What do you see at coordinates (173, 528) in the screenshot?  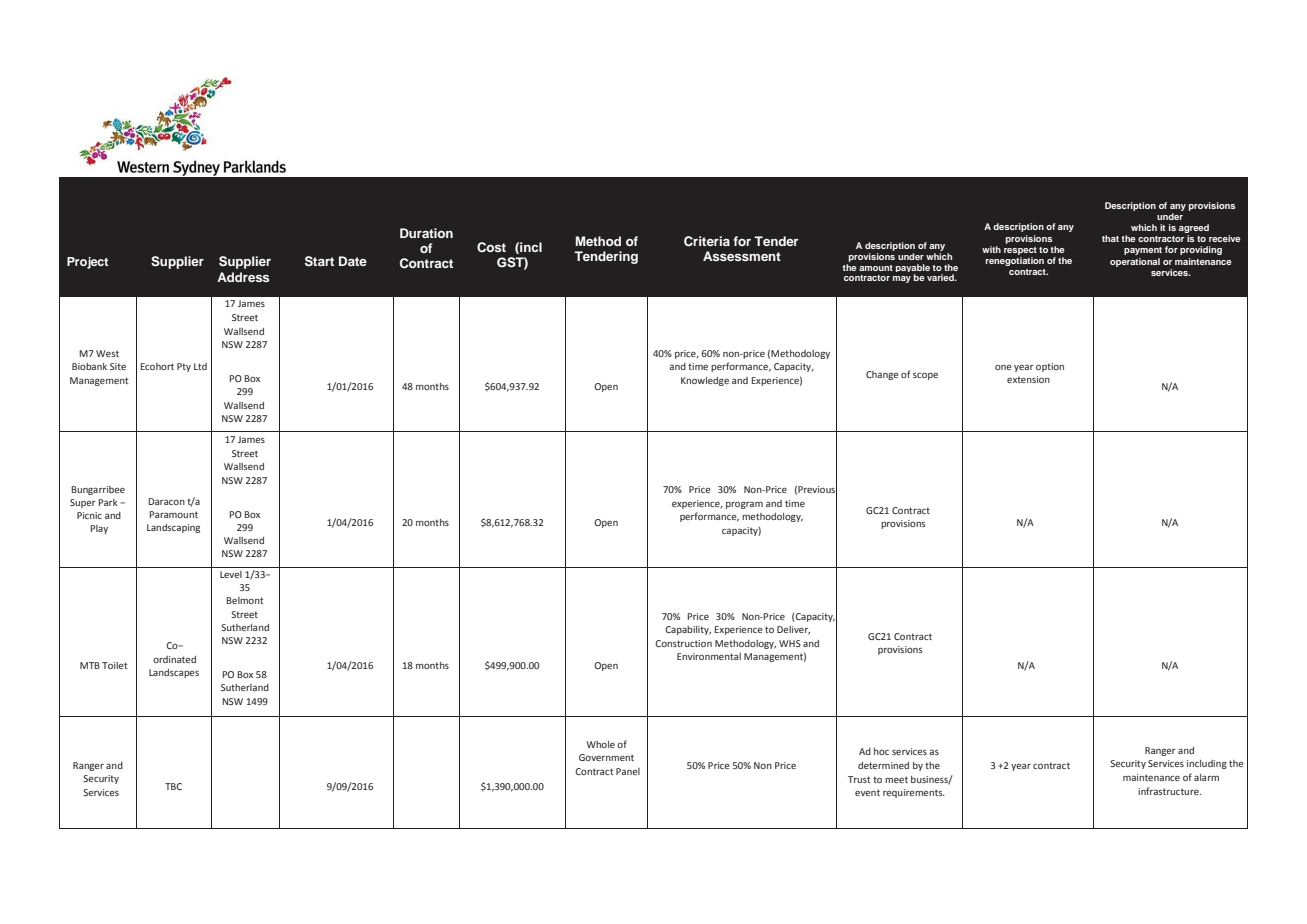 I see `Landscaping` at bounding box center [173, 528].
